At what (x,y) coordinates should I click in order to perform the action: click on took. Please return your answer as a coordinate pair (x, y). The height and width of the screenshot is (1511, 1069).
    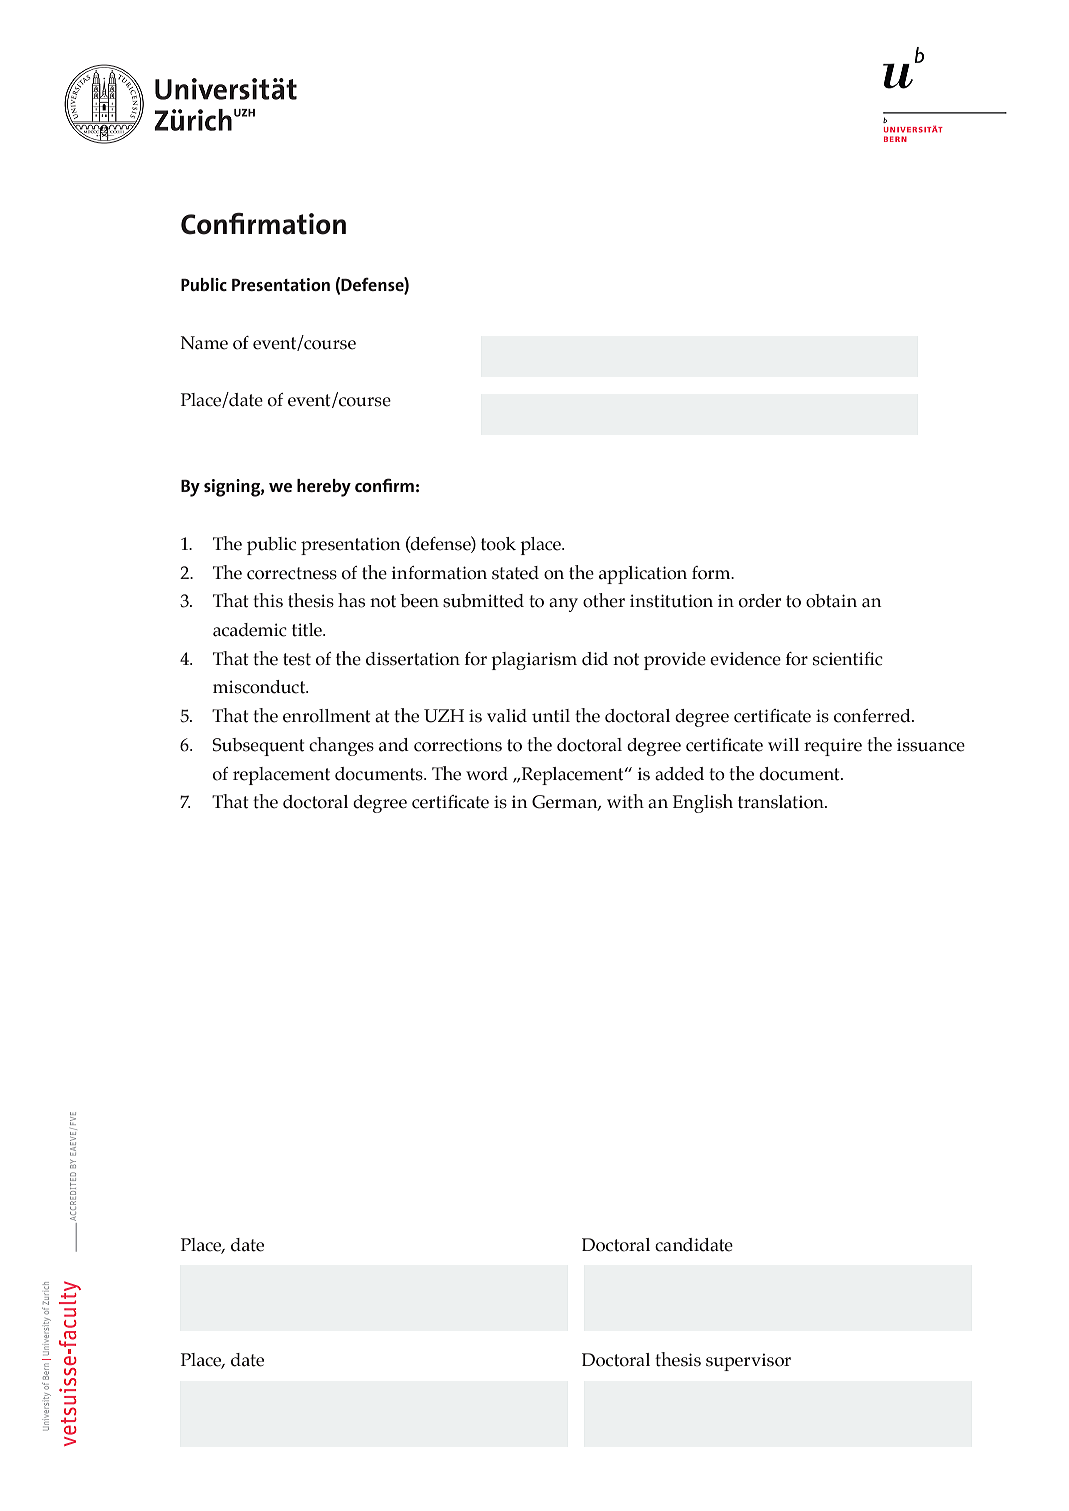
    Looking at the image, I should click on (498, 544).
